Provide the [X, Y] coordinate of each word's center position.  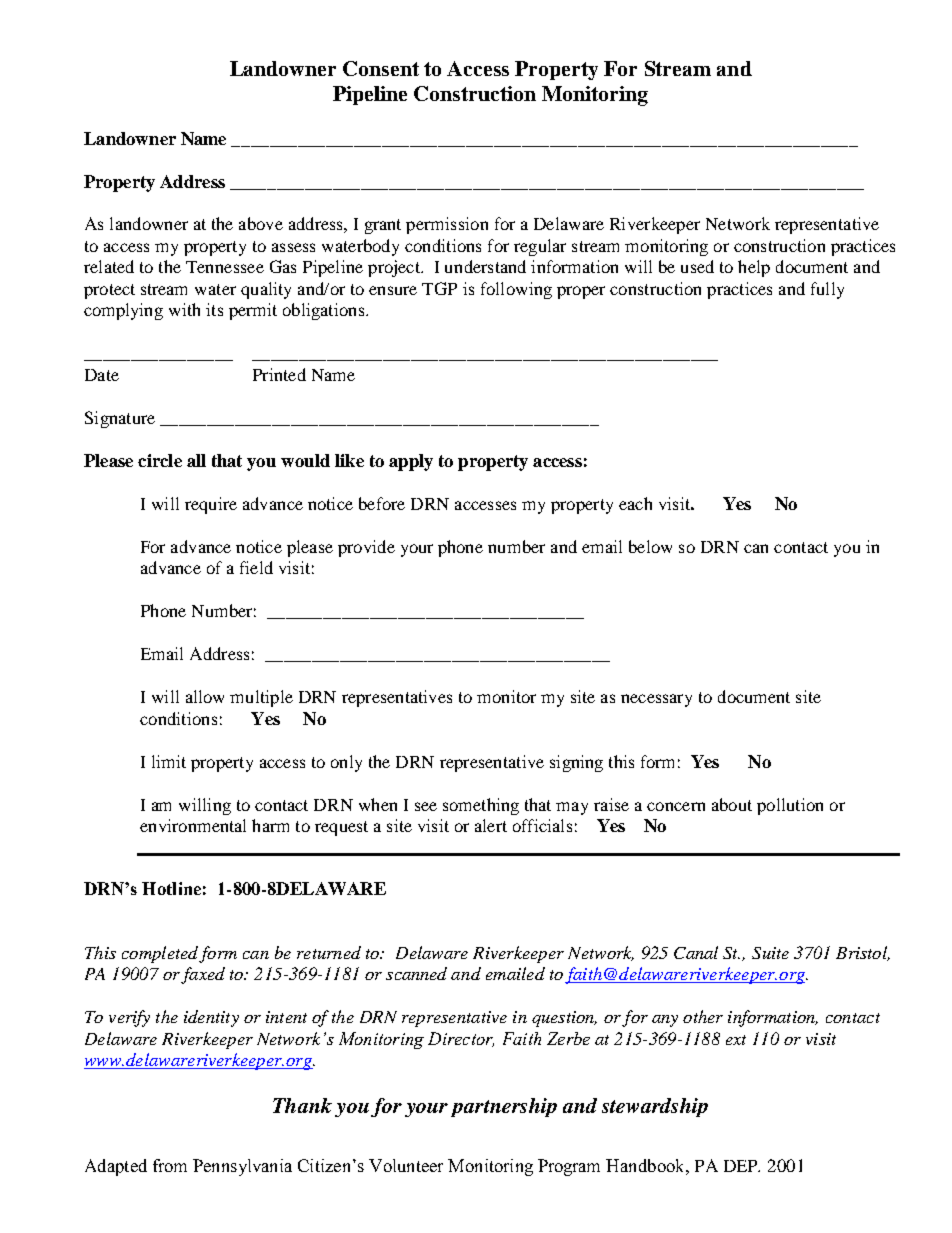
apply [411, 462]
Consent [381, 68]
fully [827, 290]
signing [576, 763]
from [170, 1165]
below [650, 546]
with [184, 309]
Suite [770, 953]
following [516, 290]
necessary [656, 700]
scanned [416, 973]
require [211, 505]
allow [205, 696]
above [261, 223]
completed [160, 954]
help [754, 268]
